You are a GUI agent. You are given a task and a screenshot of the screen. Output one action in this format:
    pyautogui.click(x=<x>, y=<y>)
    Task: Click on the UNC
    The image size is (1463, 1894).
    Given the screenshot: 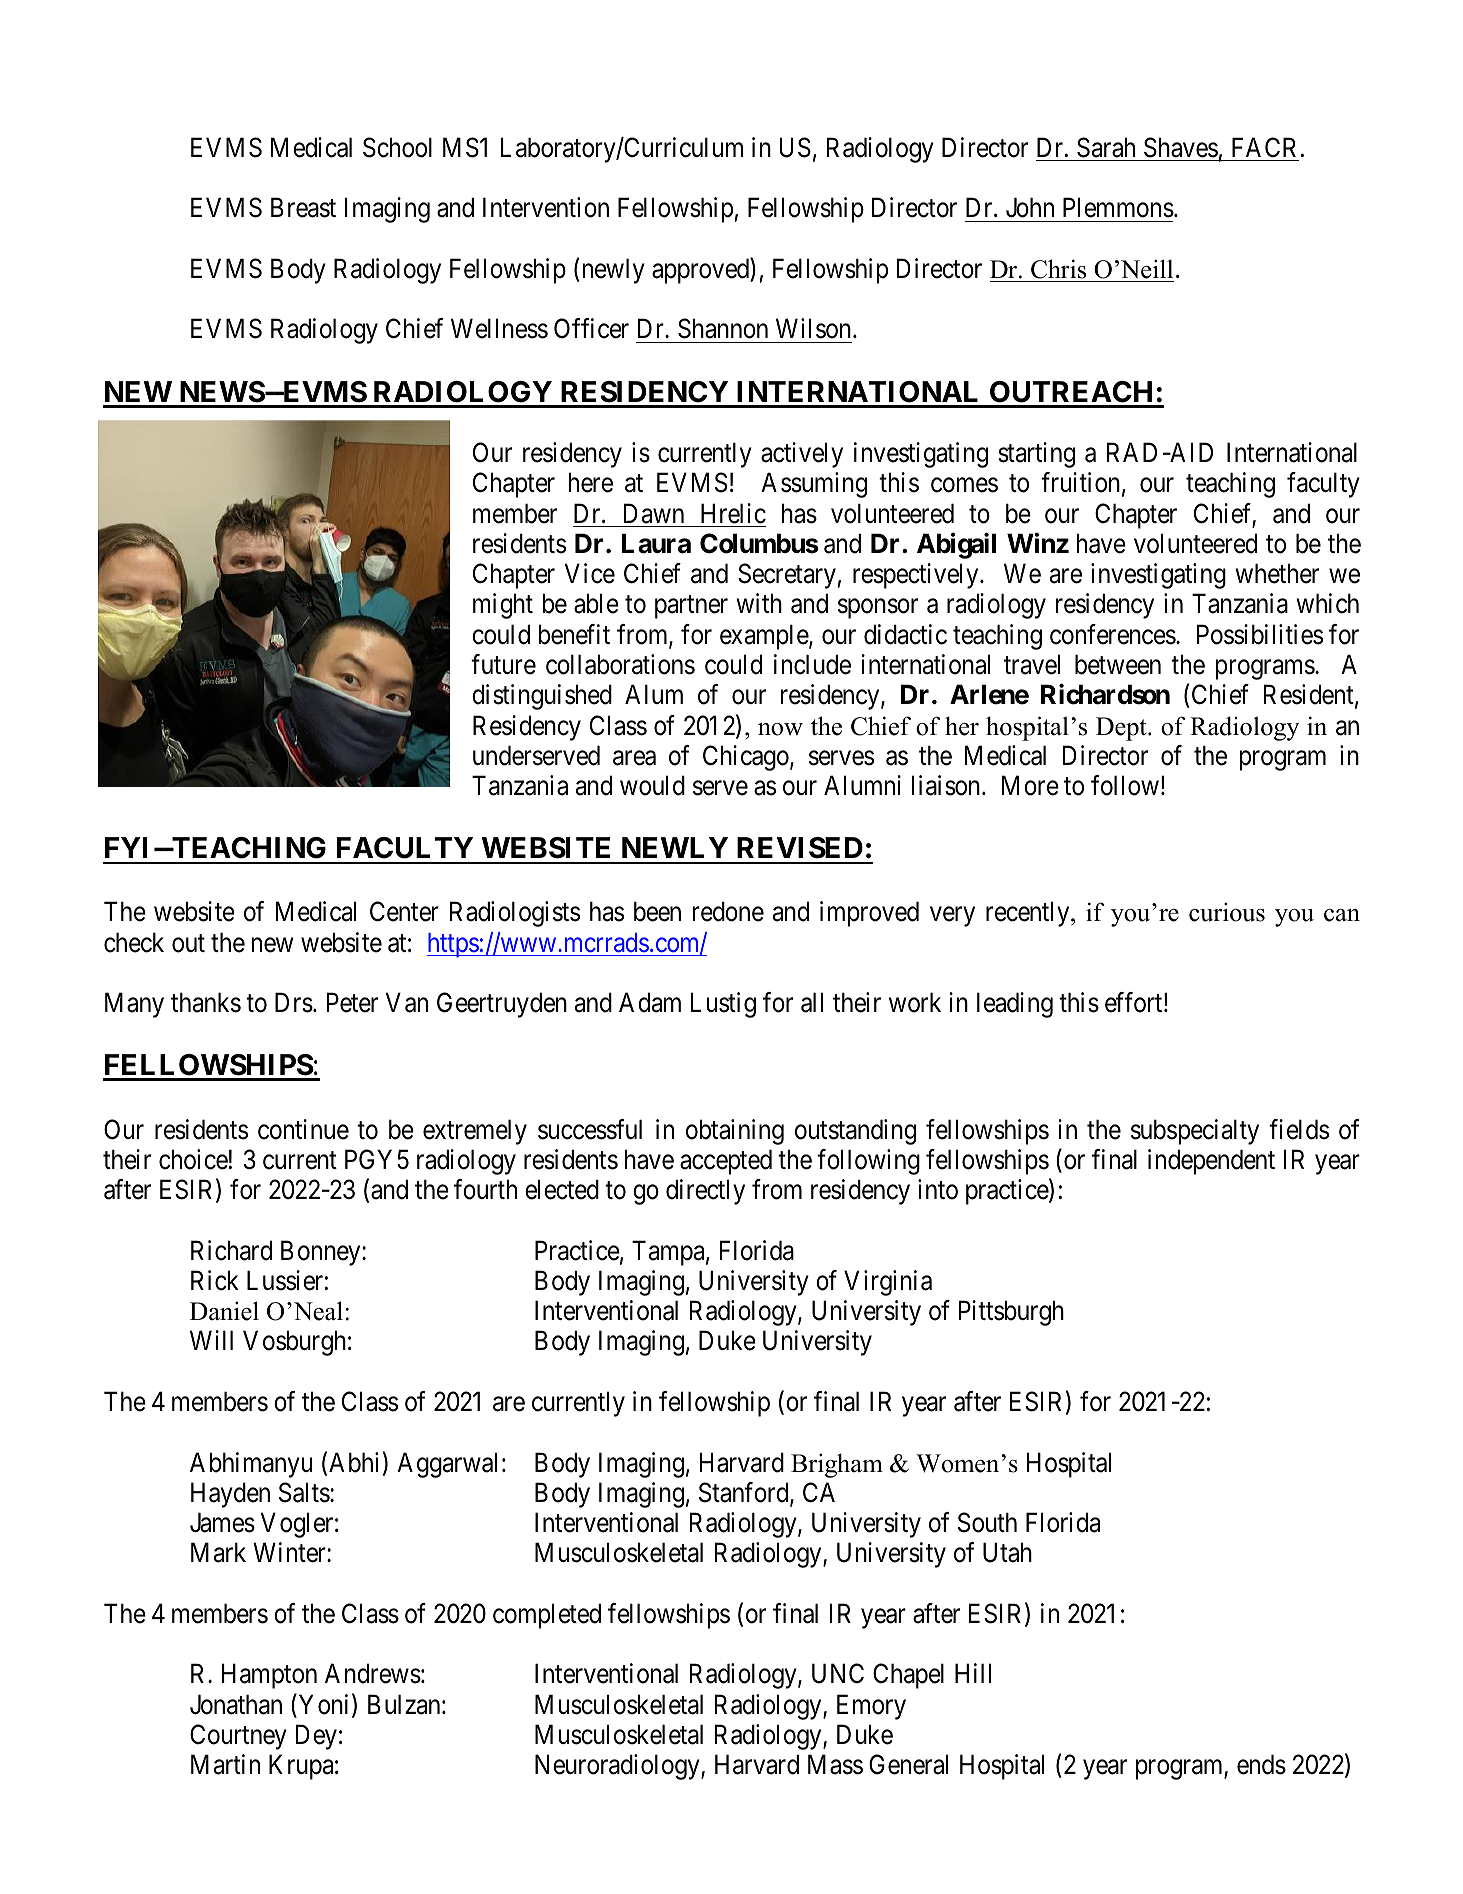 What is the action you would take?
    pyautogui.click(x=838, y=1674)
